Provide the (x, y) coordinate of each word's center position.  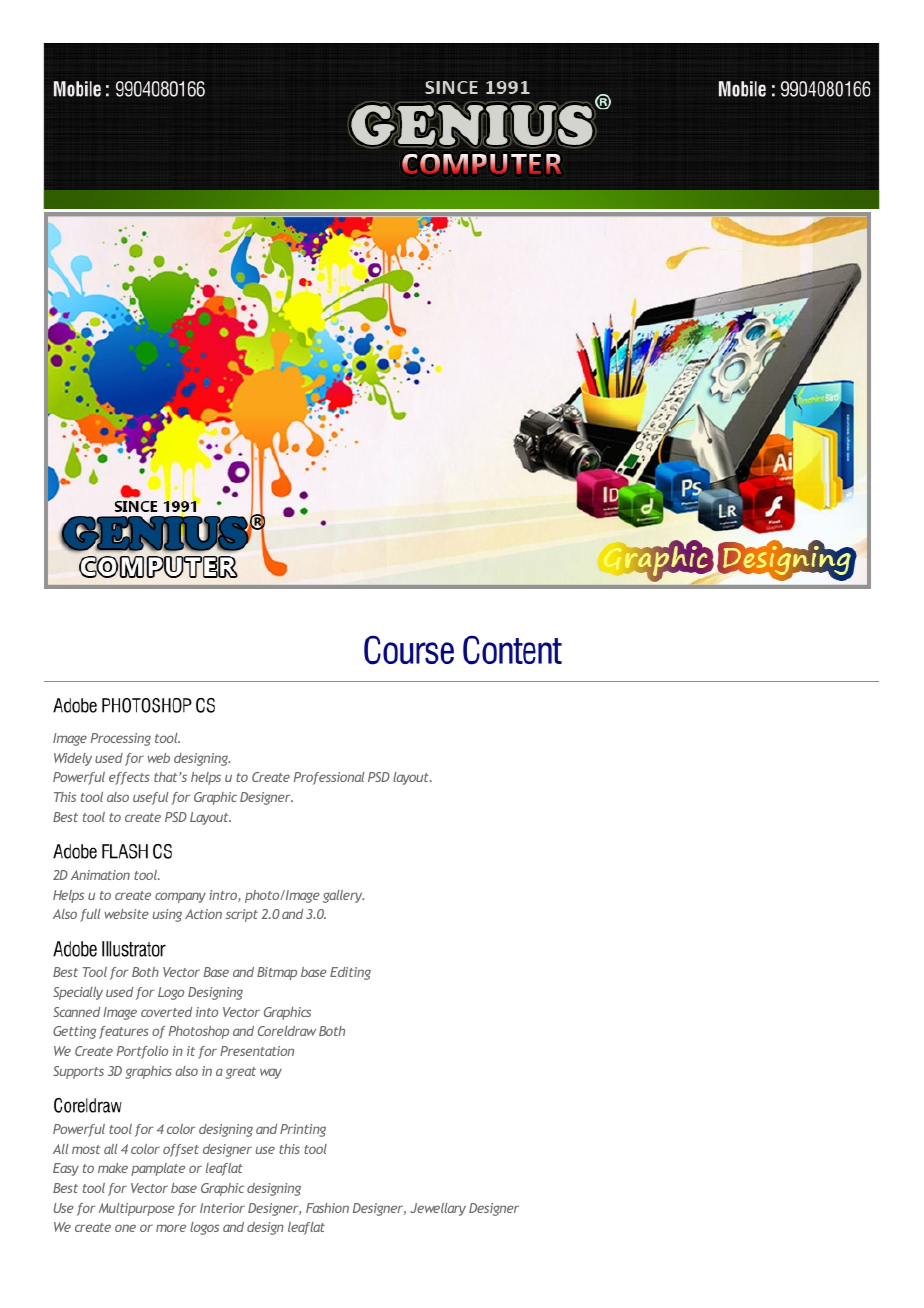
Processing (121, 739)
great (241, 1073)
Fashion (327, 1208)
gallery (343, 896)
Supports (78, 1072)
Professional (329, 778)
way (271, 1073)
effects (129, 778)
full (90, 915)
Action (203, 914)
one (125, 1228)
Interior (222, 1208)
